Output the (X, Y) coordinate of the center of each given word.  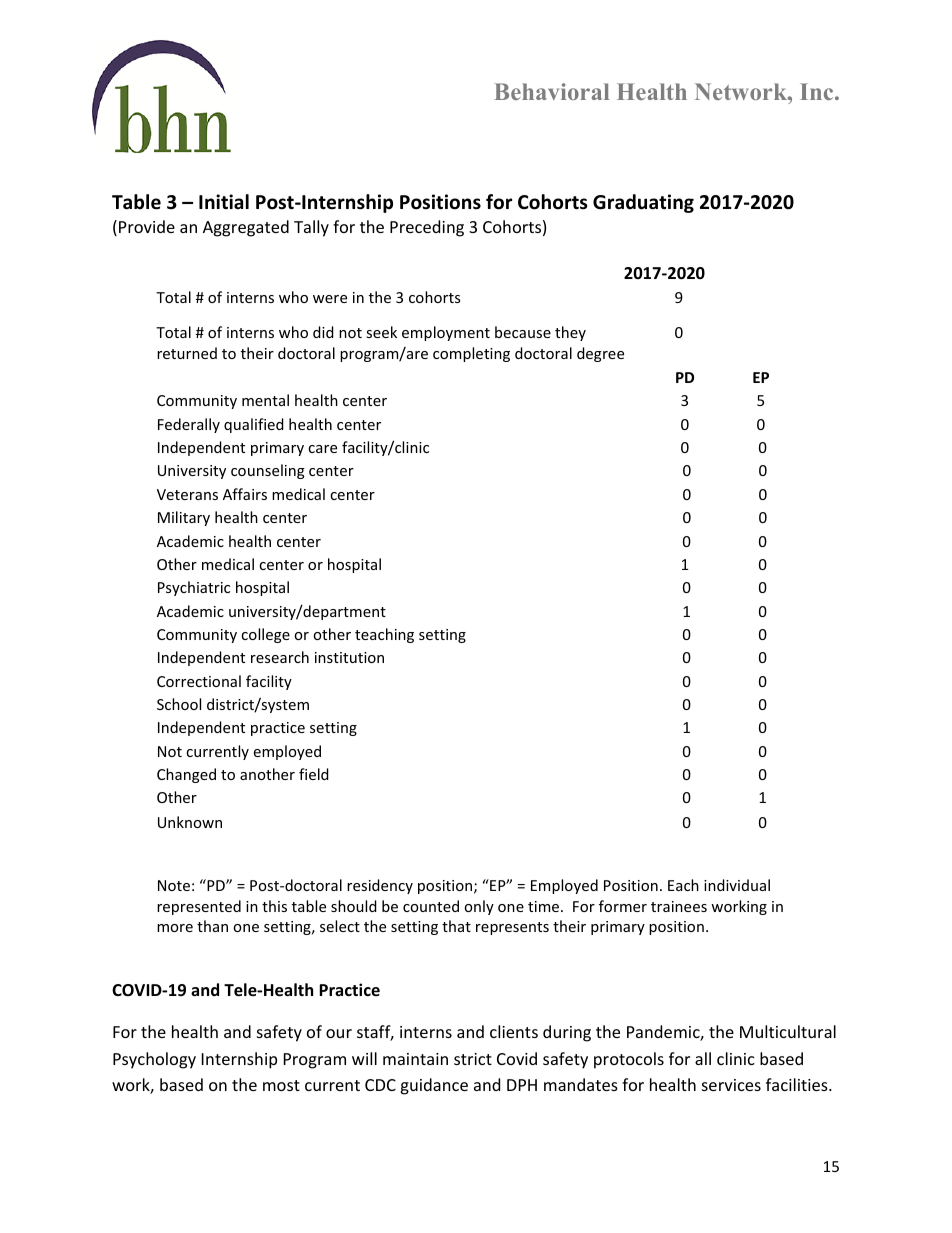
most (281, 1085)
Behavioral (551, 91)
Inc (818, 91)
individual (737, 885)
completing (471, 354)
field (314, 774)
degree (600, 354)
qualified (254, 425)
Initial (224, 201)
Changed (186, 775)
